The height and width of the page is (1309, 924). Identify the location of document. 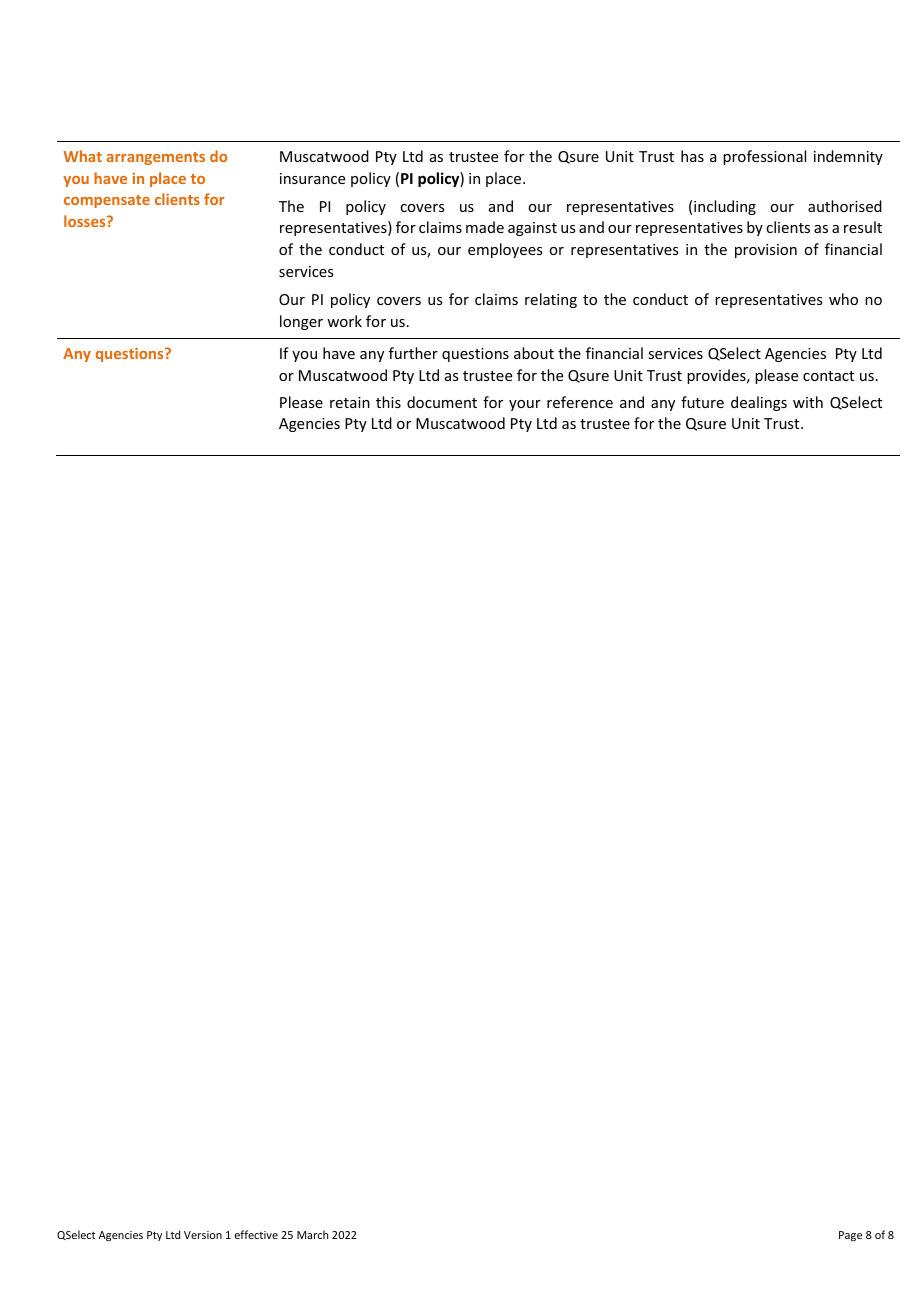
(442, 402).
